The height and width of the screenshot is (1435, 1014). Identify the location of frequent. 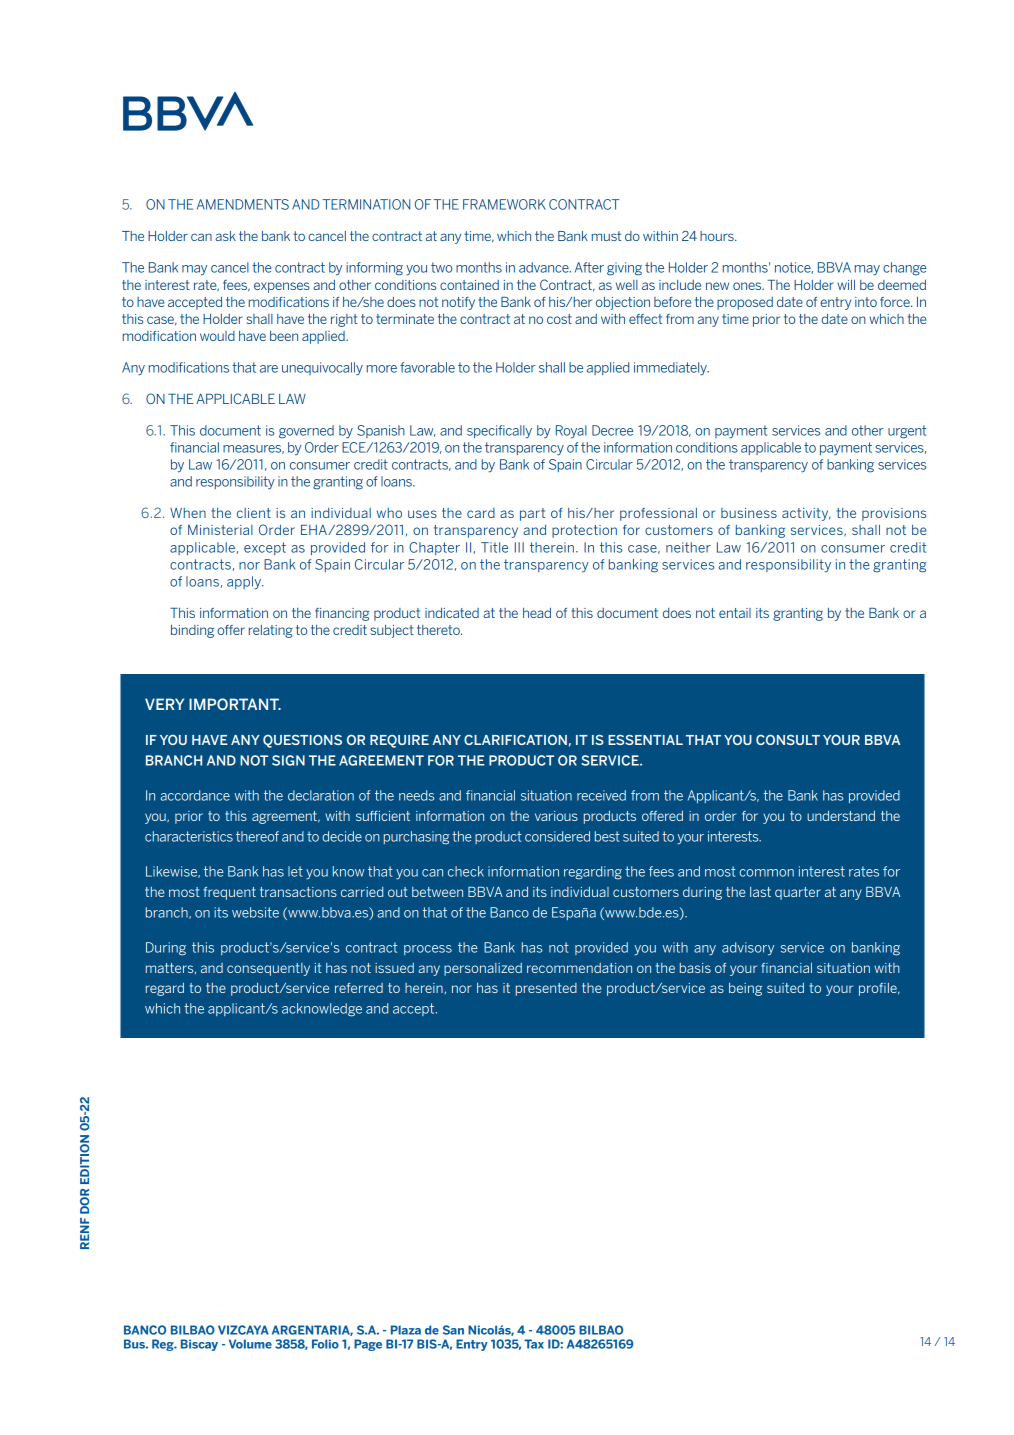
(229, 893).
